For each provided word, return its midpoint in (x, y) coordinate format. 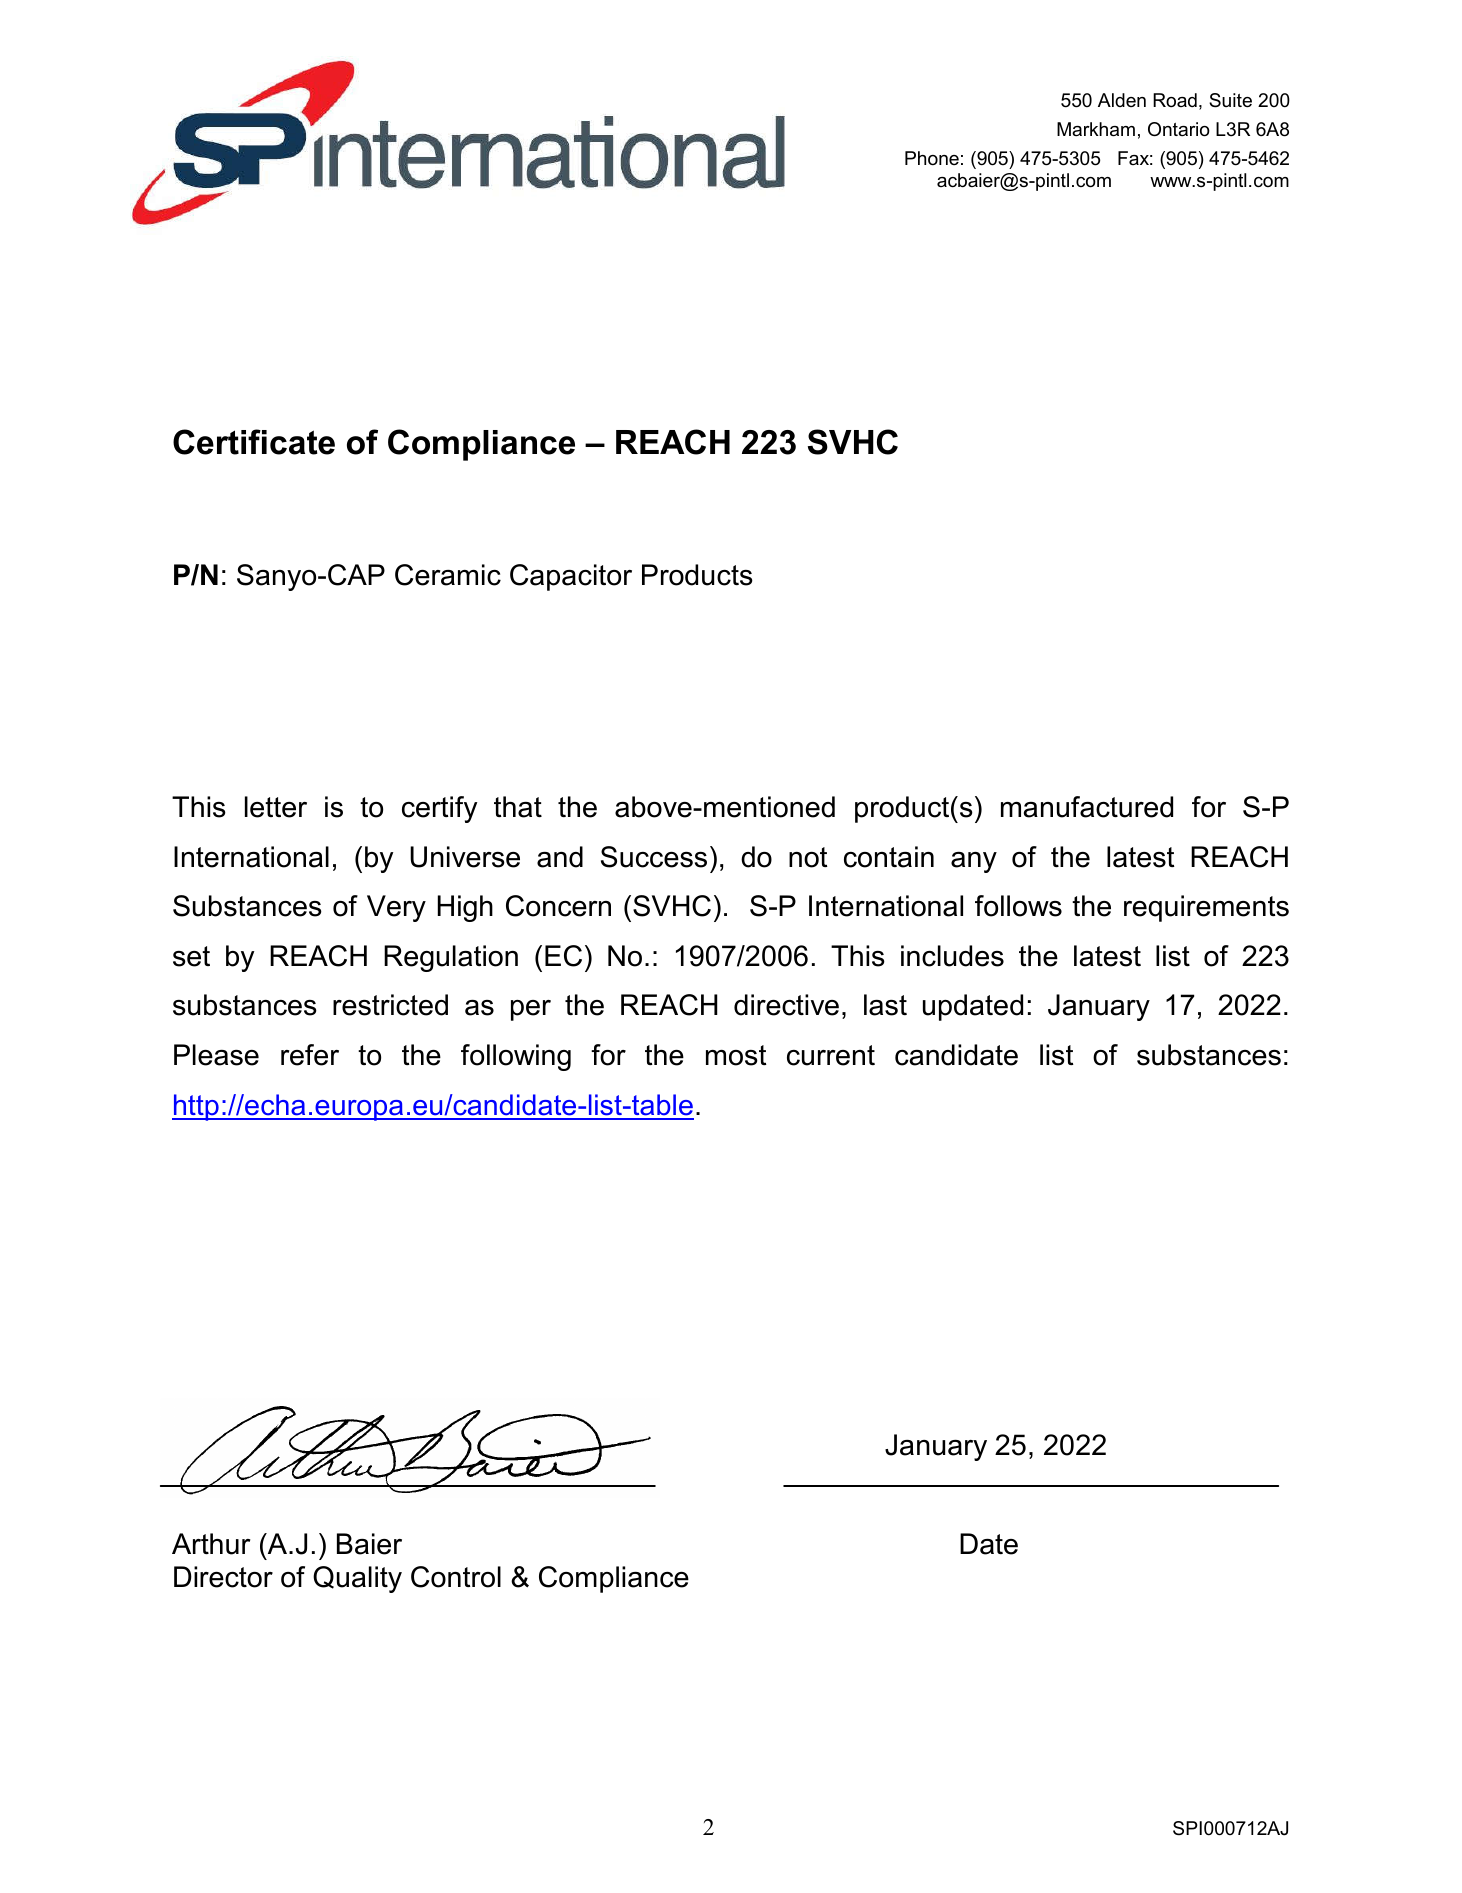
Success (654, 857)
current (831, 1055)
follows (1018, 906)
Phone (932, 158)
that (518, 807)
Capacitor (571, 577)
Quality (357, 1579)
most (736, 1055)
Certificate (254, 442)
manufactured (1087, 807)
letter (276, 807)
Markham (1096, 129)
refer (310, 1055)
